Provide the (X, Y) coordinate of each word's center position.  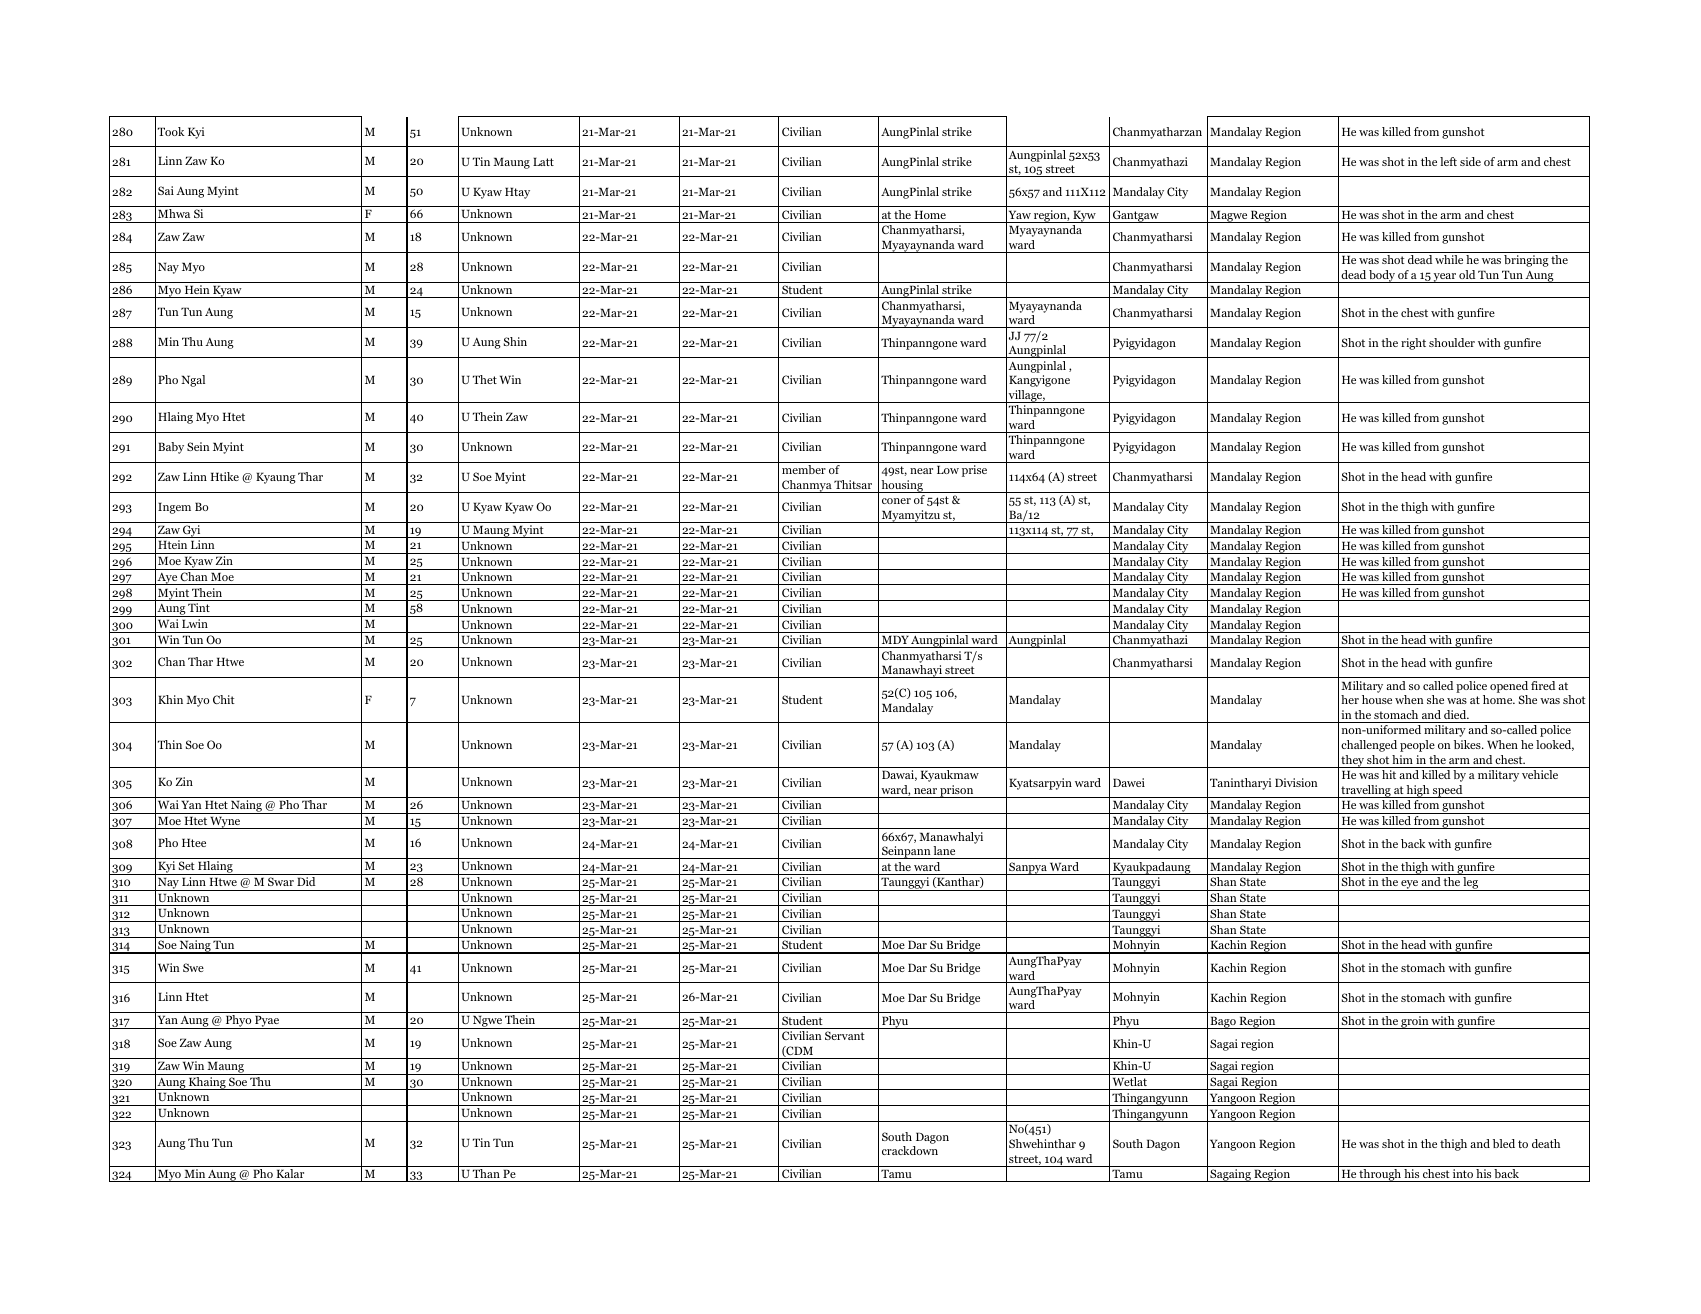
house (1377, 699)
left (1448, 161)
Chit (224, 699)
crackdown (910, 1150)
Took (171, 131)
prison (957, 791)
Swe (193, 967)
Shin (515, 341)
